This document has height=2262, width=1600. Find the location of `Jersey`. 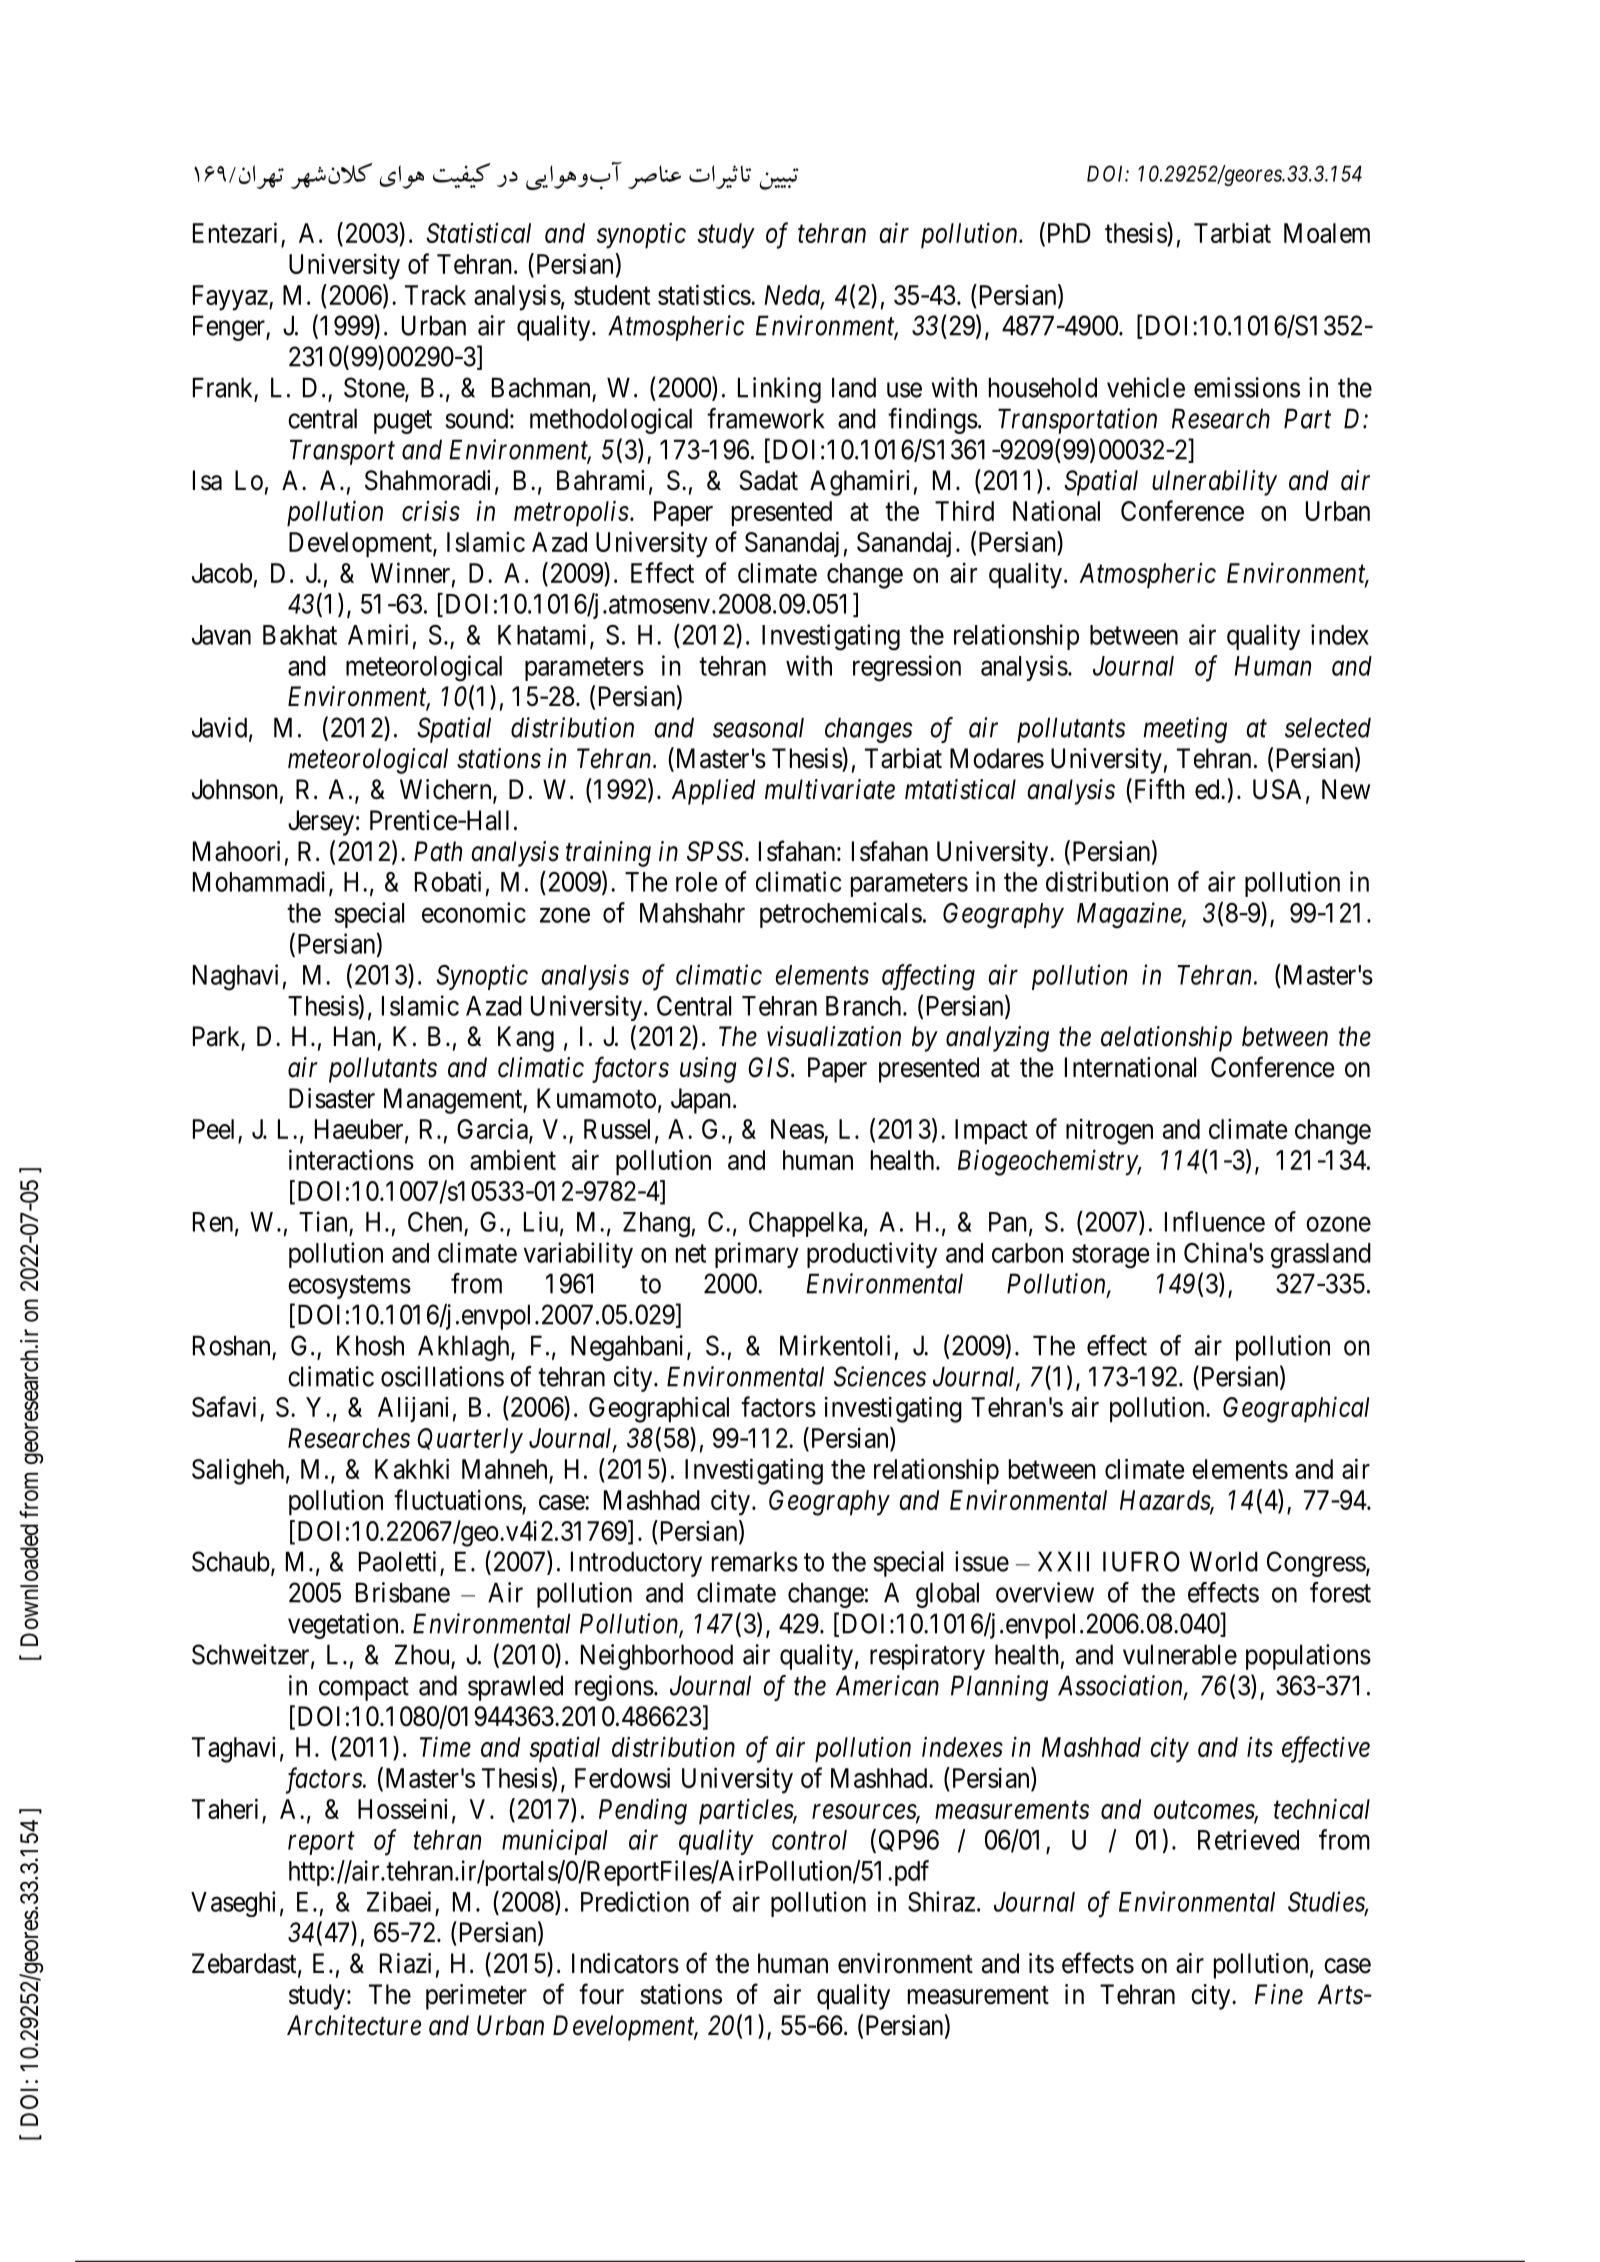

Jersey is located at coordinates (321, 823).
